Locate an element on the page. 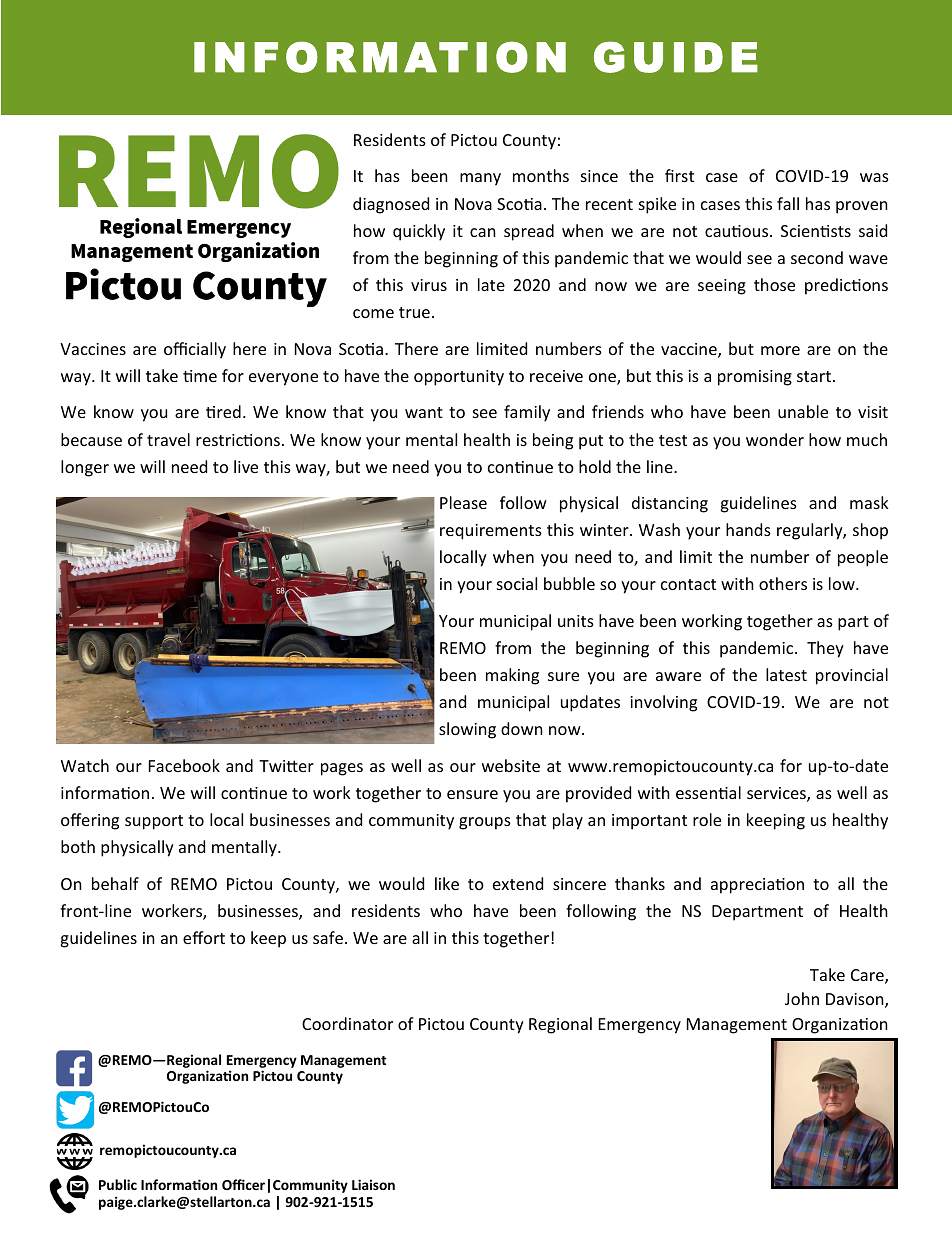  many is located at coordinates (480, 179).
